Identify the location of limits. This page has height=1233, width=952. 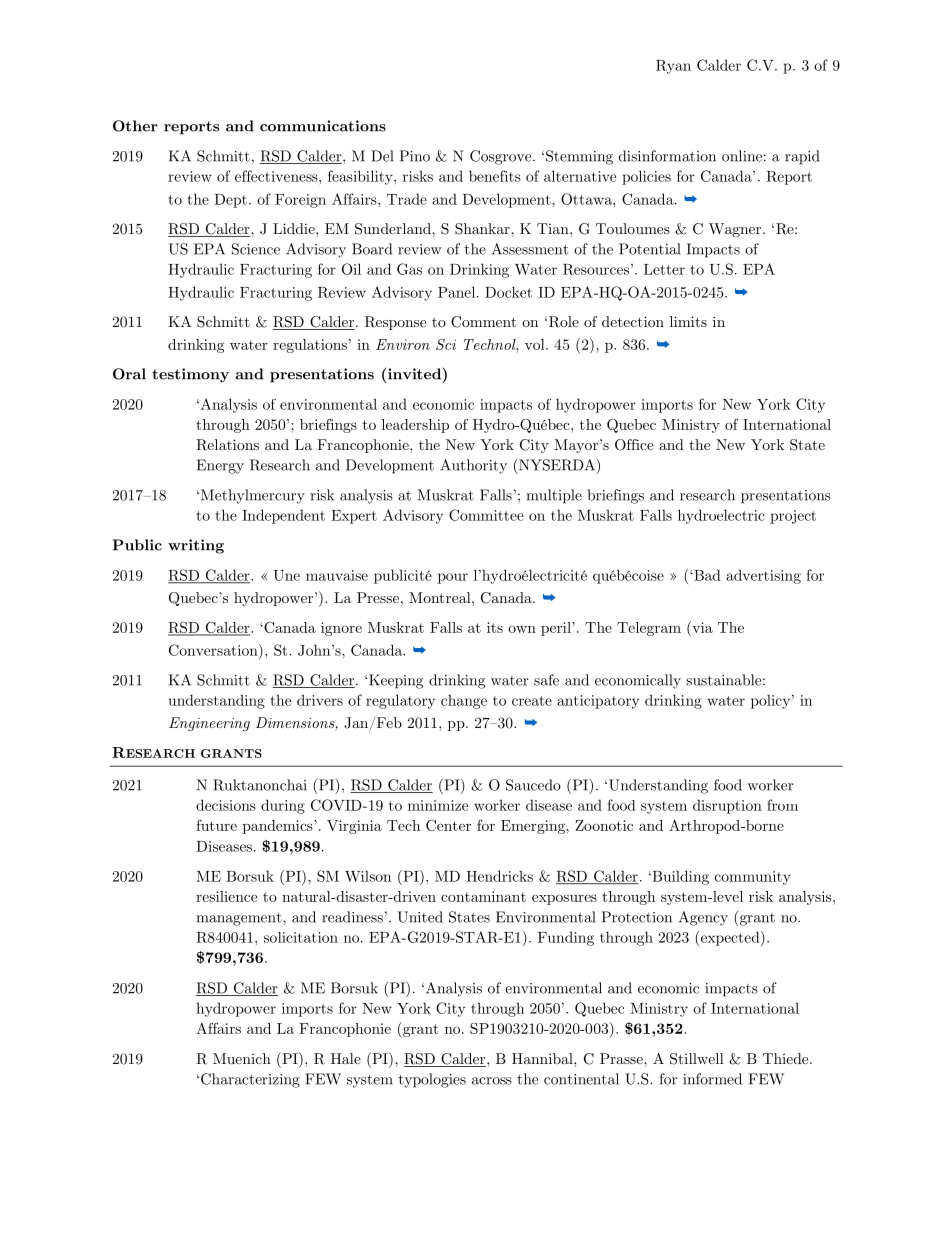
(688, 321).
